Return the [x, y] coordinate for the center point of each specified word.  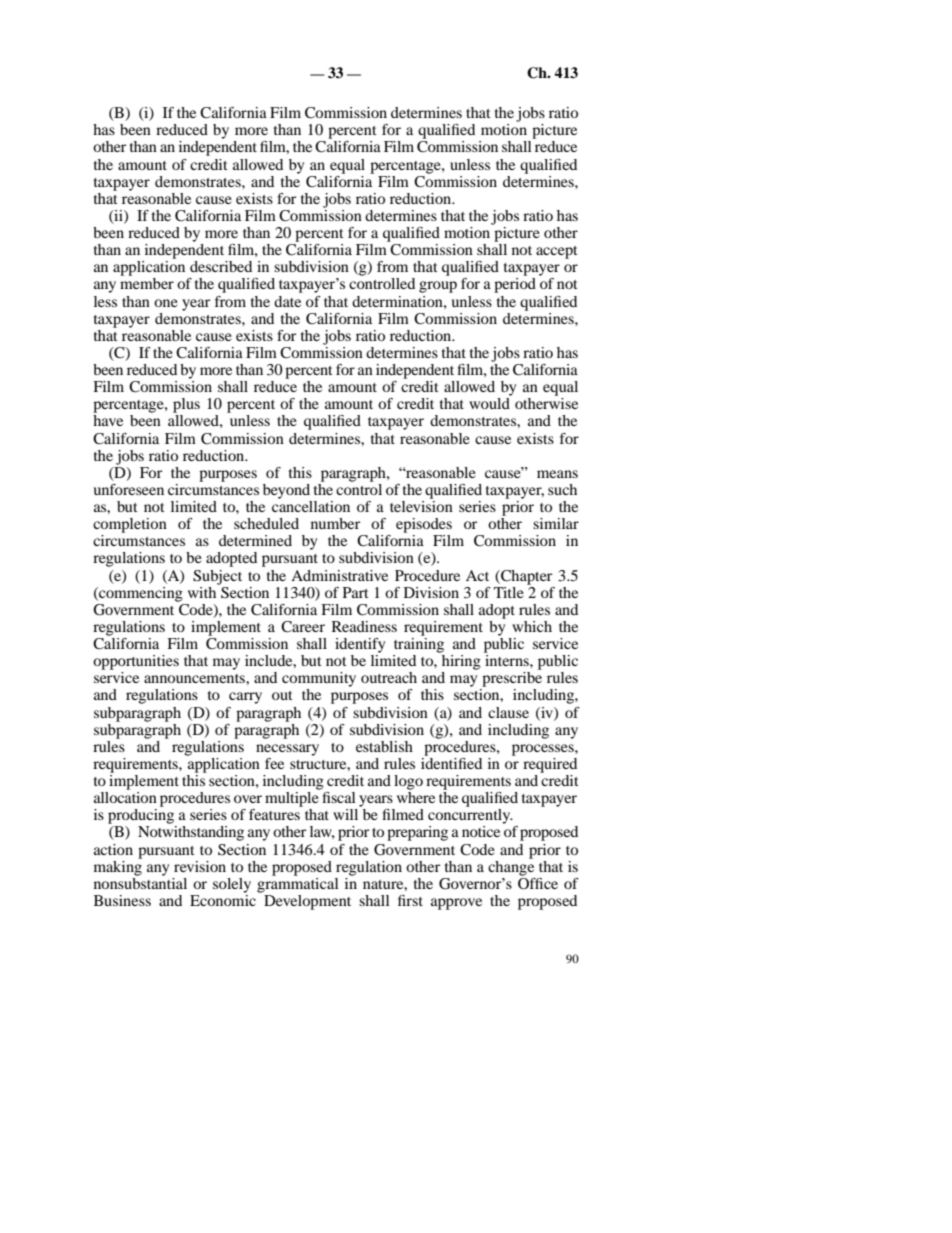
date [287, 301]
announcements [195, 678]
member [147, 283]
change [511, 867]
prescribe [512, 679]
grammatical [298, 884]
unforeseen [128, 489]
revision [200, 866]
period [515, 285]
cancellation [311, 505]
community [319, 679]
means [557, 474]
